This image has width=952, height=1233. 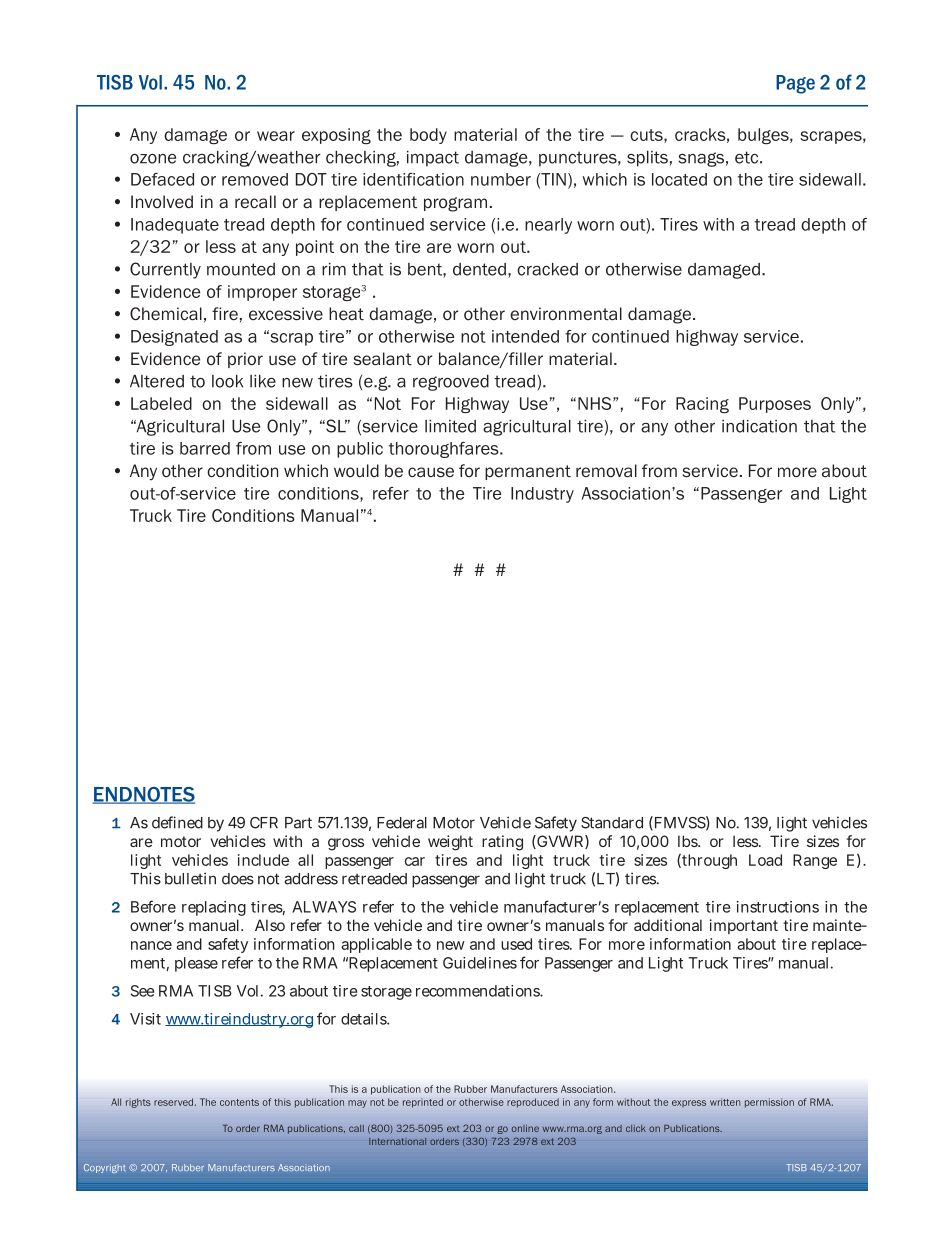 What do you see at coordinates (177, 822) in the image?
I see `defined` at bounding box center [177, 822].
